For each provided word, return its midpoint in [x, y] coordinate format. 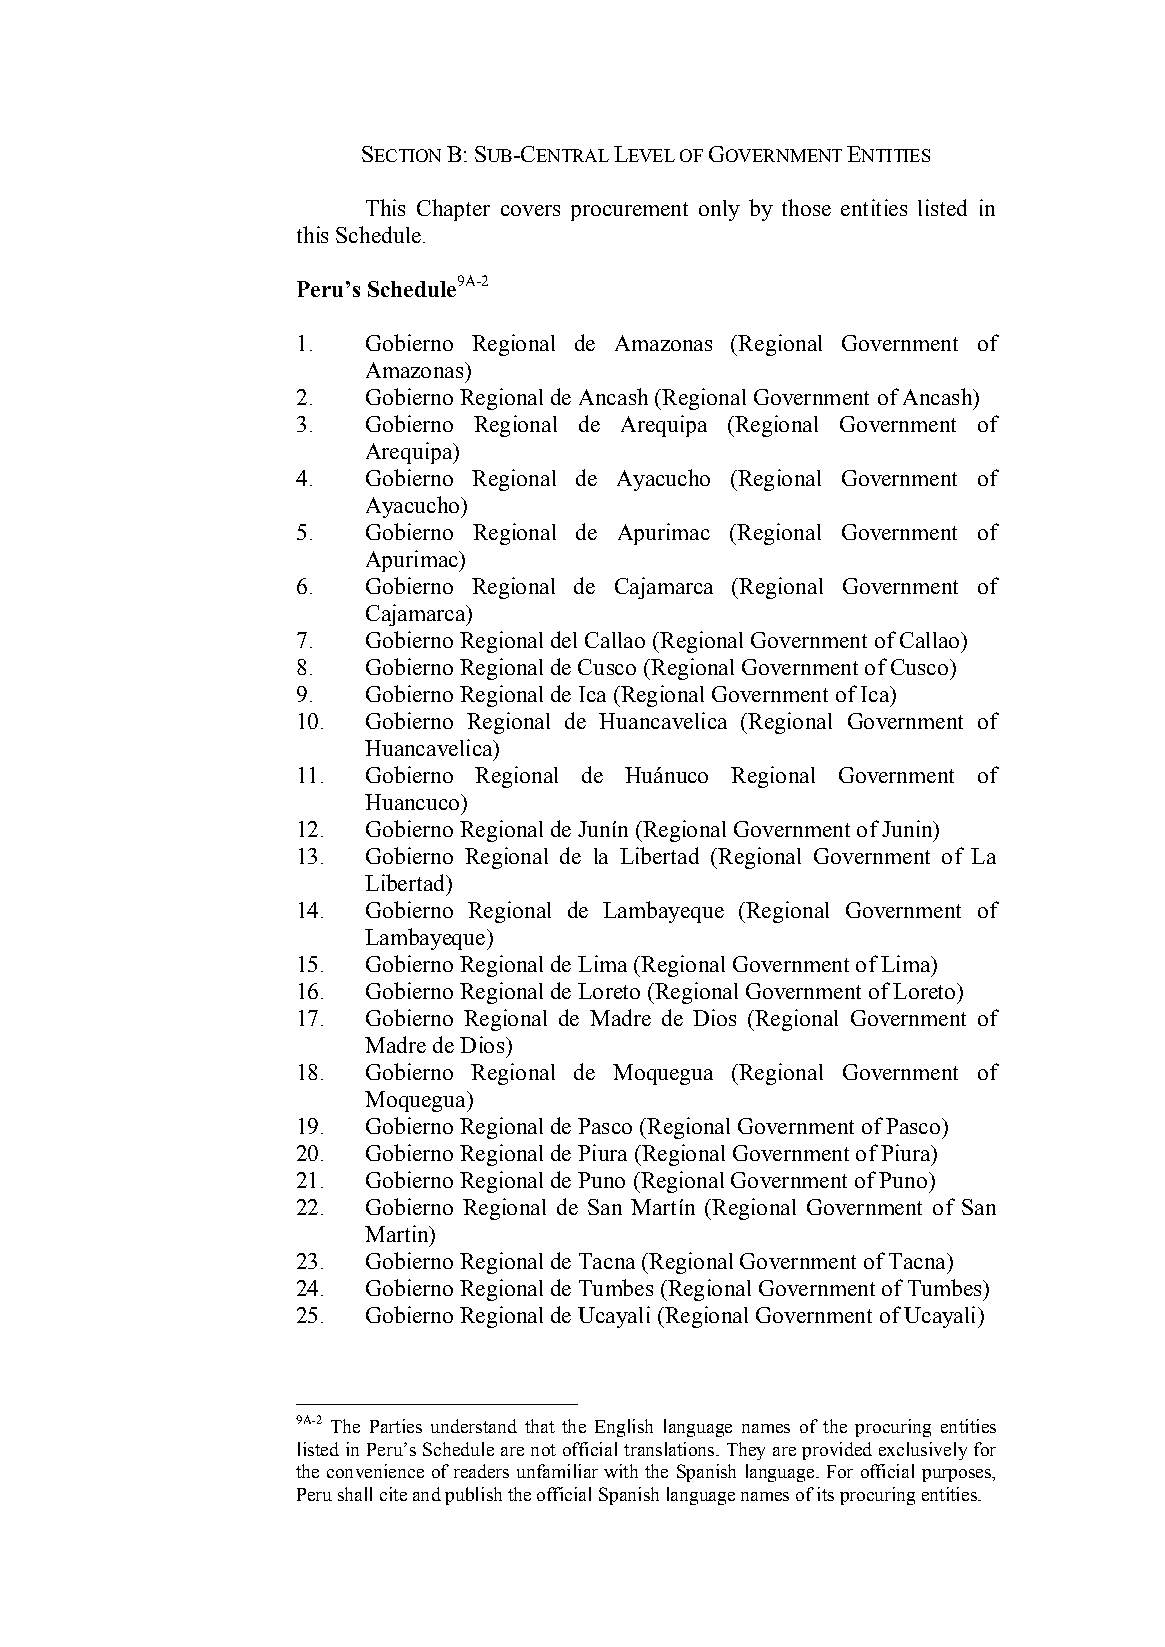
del [564, 639]
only [719, 210]
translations [670, 1449]
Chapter [453, 210]
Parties [396, 1426]
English [624, 1428]
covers [530, 210]
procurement [629, 211]
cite [393, 1494]
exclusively [923, 1451]
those [806, 207]
